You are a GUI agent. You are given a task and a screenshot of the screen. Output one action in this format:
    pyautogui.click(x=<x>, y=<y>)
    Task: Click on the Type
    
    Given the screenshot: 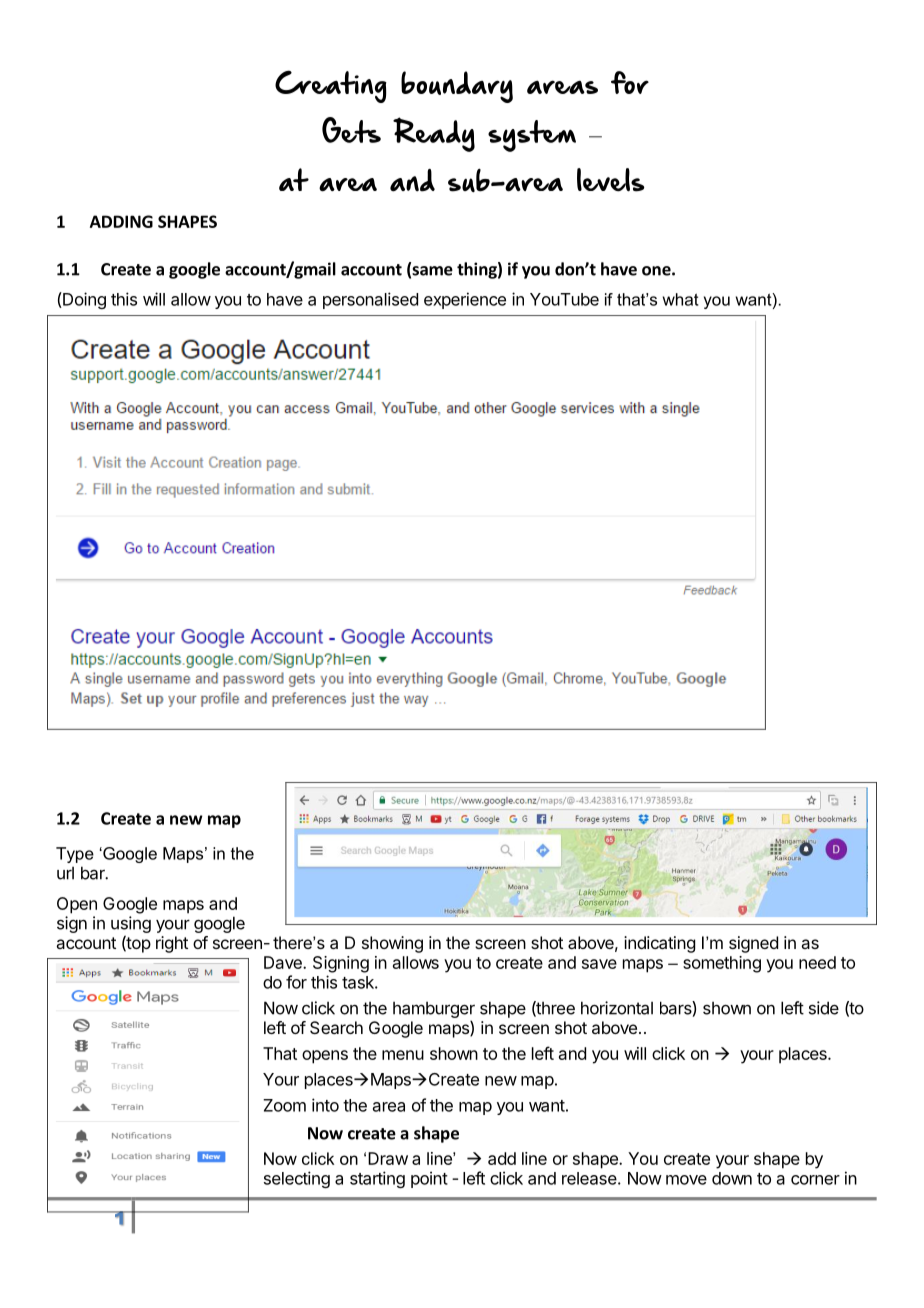 What is the action you would take?
    pyautogui.click(x=75, y=855)
